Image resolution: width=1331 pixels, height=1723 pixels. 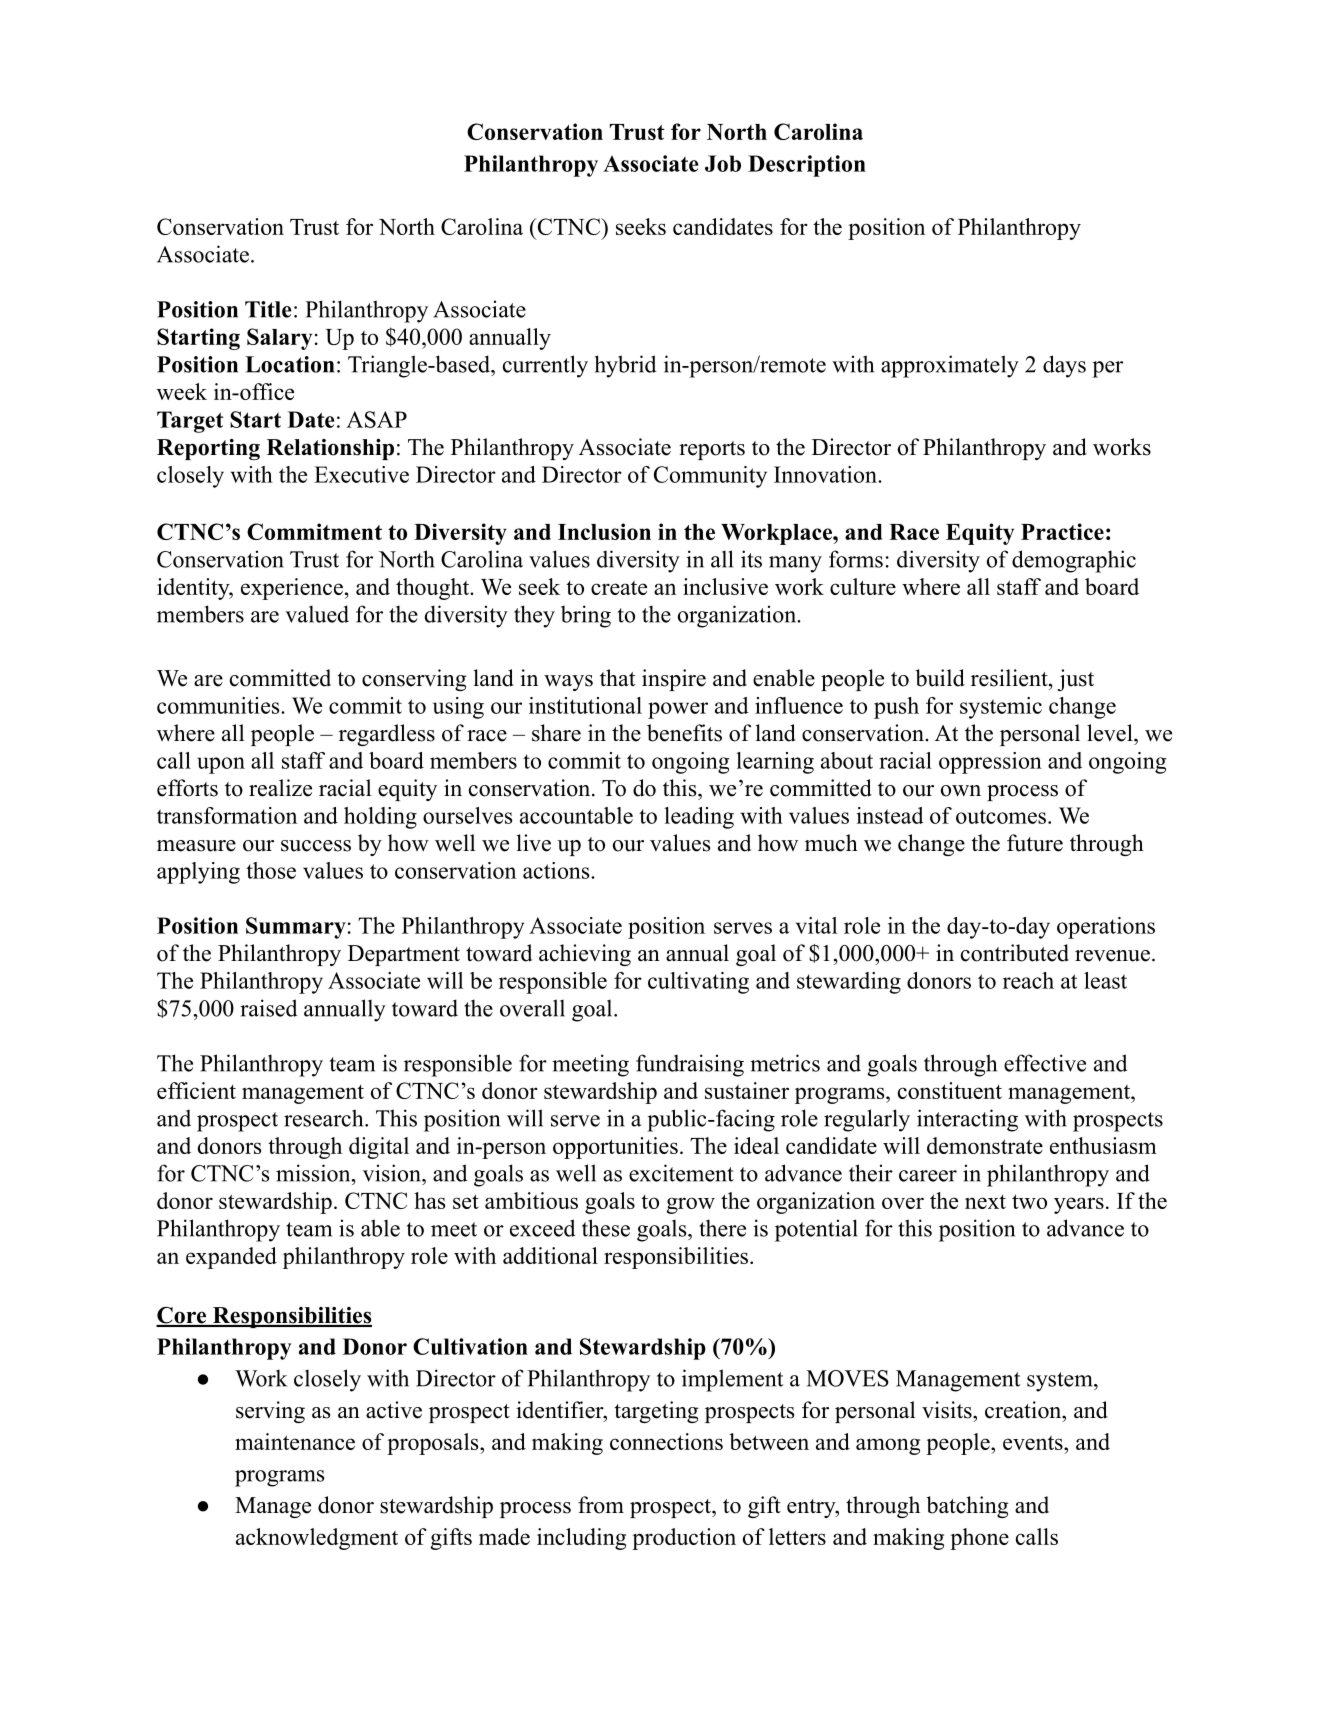 I want to click on batching, so click(x=967, y=1507).
